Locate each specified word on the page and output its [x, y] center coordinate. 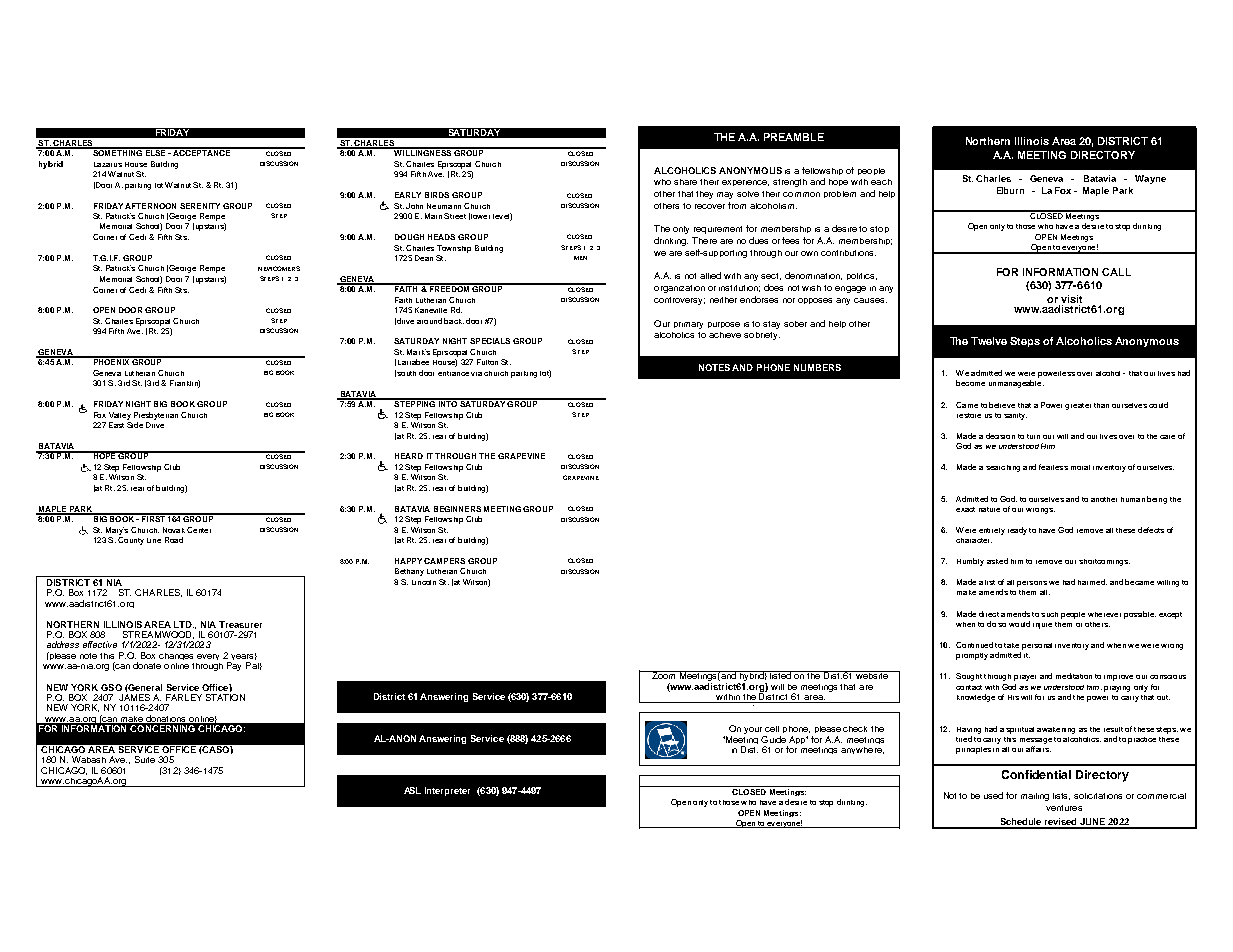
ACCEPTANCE [201, 152]
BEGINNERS [457, 509]
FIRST [153, 518]
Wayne [1150, 179]
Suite [145, 759]
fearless [1053, 467]
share [685, 182]
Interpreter [447, 791]
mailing [1035, 797]
